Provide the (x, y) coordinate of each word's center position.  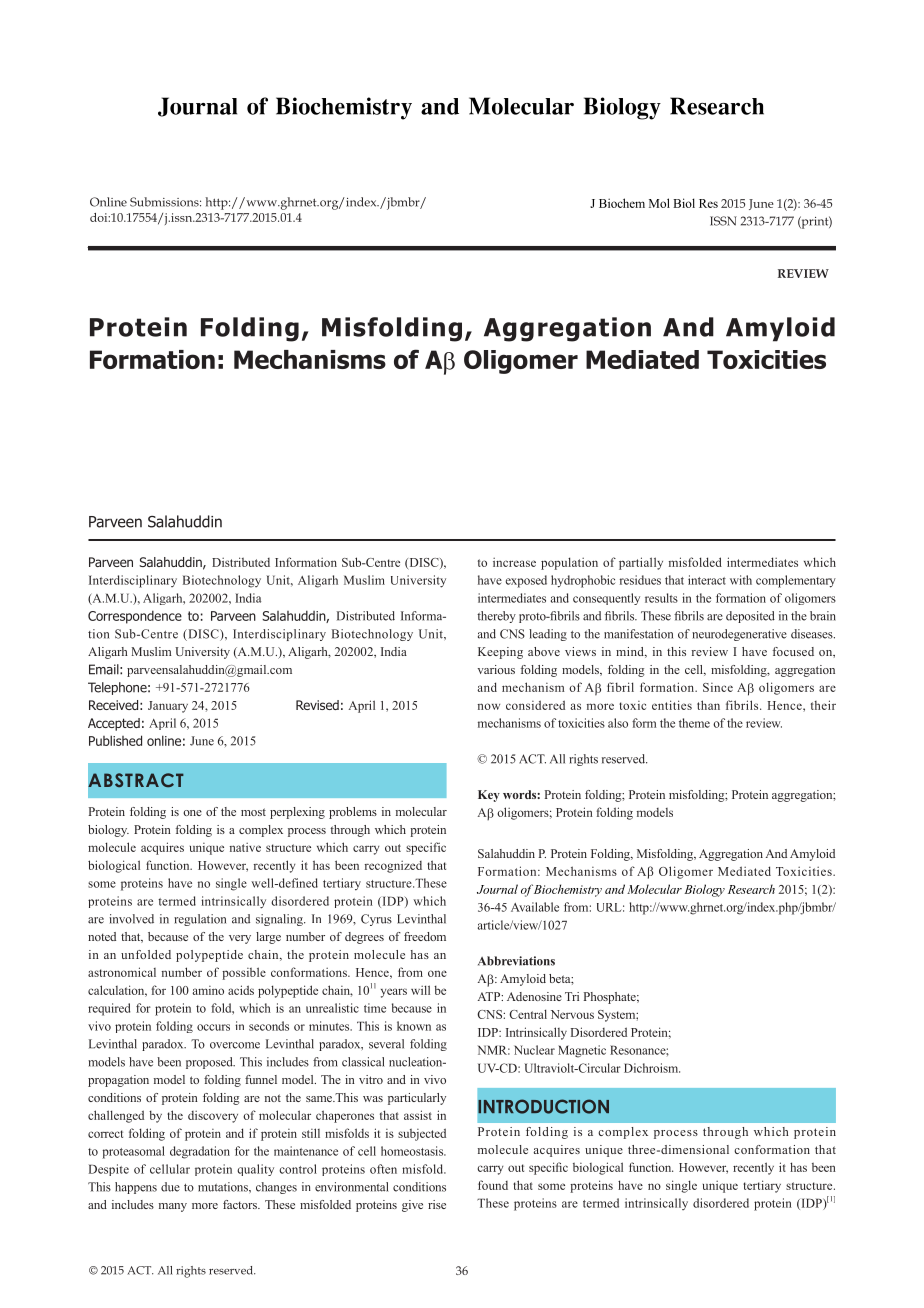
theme (694, 723)
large (268, 938)
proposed (210, 1063)
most (253, 812)
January (168, 707)
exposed (526, 581)
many (173, 1207)
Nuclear (534, 1050)
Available (535, 907)
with (741, 580)
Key (489, 796)
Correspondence (135, 617)
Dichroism (652, 1068)
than (708, 705)
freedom (425, 936)
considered (535, 705)
